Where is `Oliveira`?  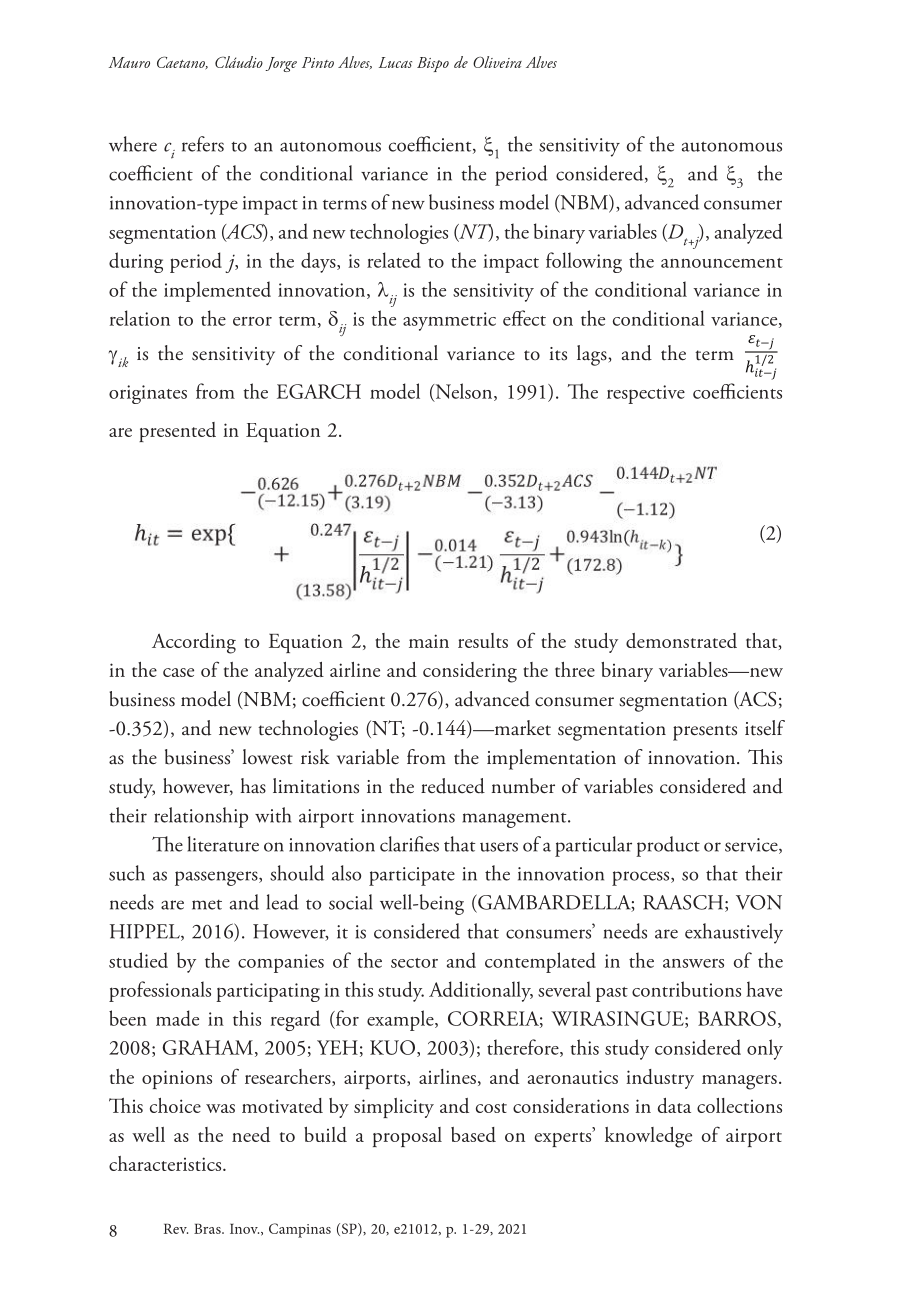 Oliveira is located at coordinates (497, 62).
